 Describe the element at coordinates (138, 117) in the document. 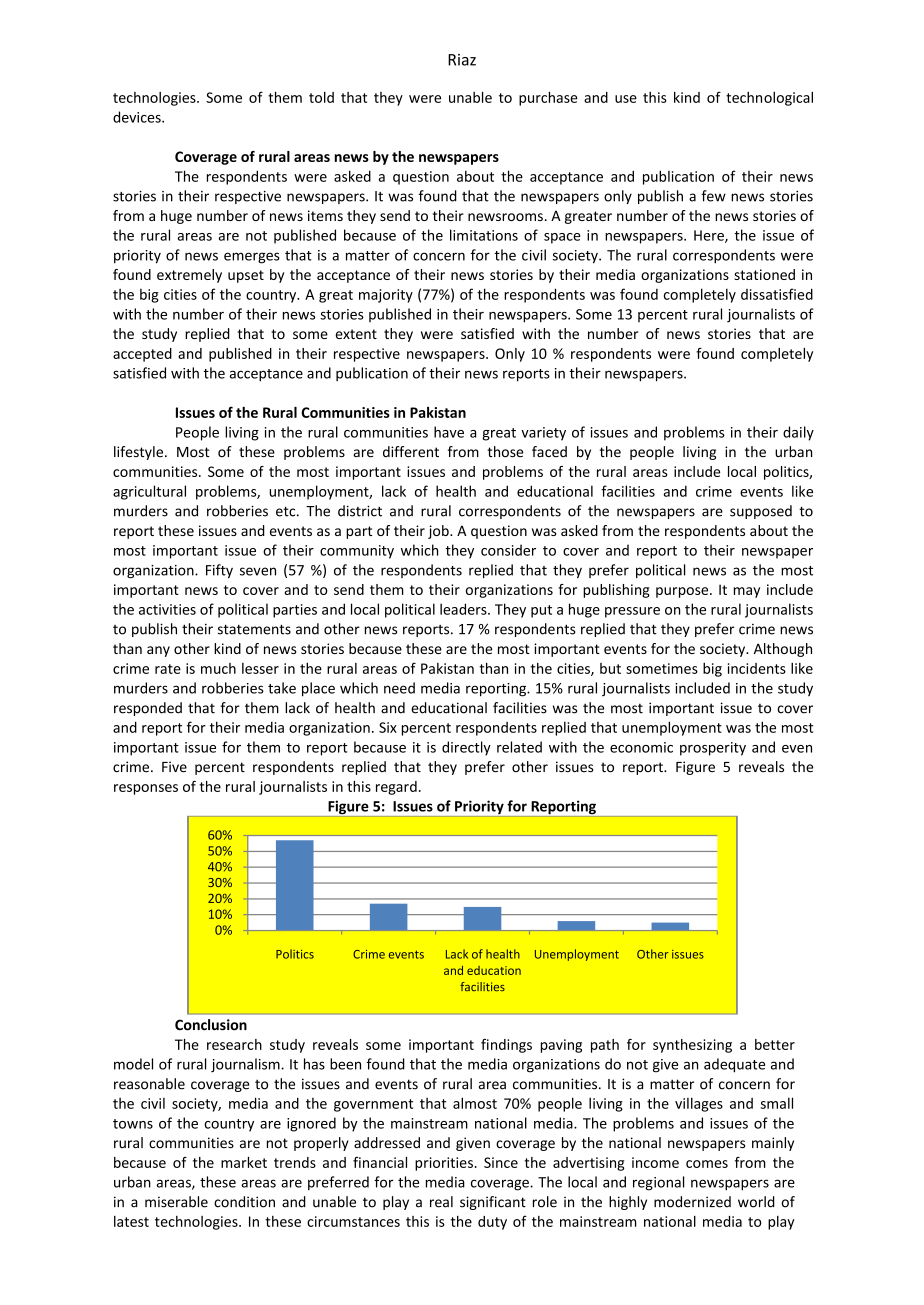

I see `devices` at that location.
